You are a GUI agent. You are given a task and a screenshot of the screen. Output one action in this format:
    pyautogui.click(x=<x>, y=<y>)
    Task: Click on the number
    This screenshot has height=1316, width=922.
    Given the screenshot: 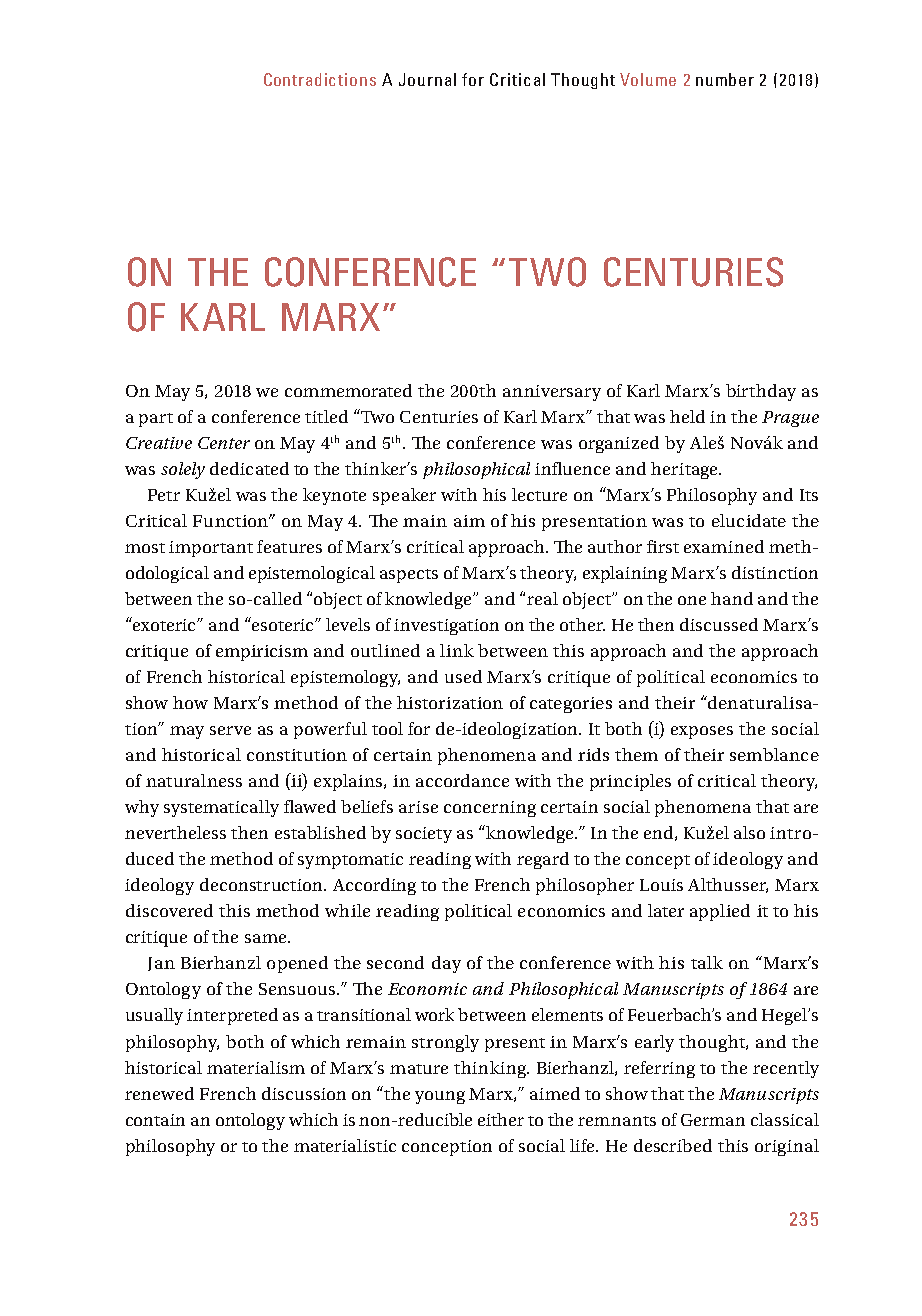 What is the action you would take?
    pyautogui.click(x=725, y=79)
